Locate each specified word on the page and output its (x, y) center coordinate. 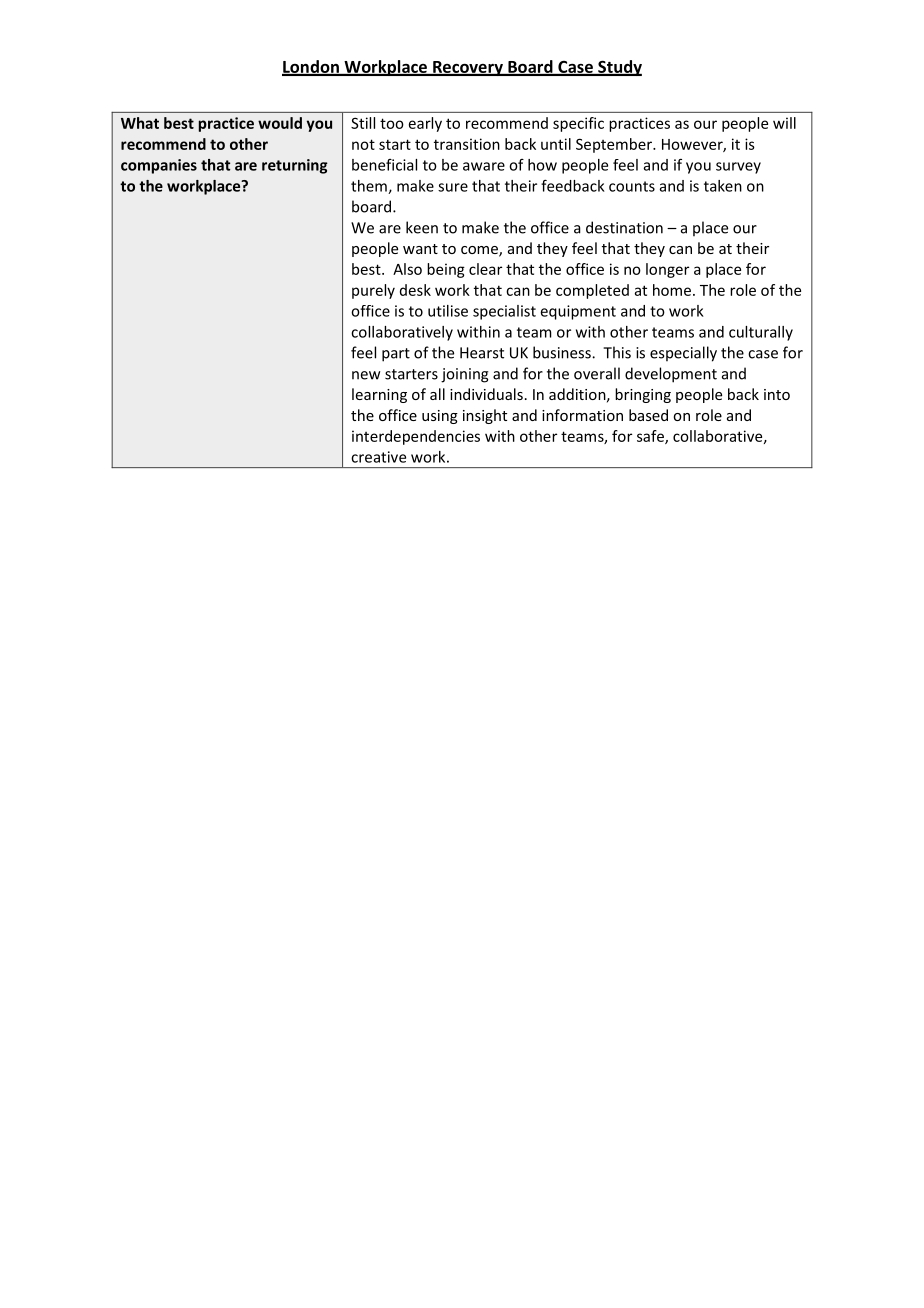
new (366, 375)
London (311, 67)
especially (683, 354)
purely (373, 291)
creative (378, 457)
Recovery (468, 68)
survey (738, 168)
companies (159, 166)
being (446, 270)
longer (667, 270)
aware (484, 166)
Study (619, 68)
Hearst (482, 353)
